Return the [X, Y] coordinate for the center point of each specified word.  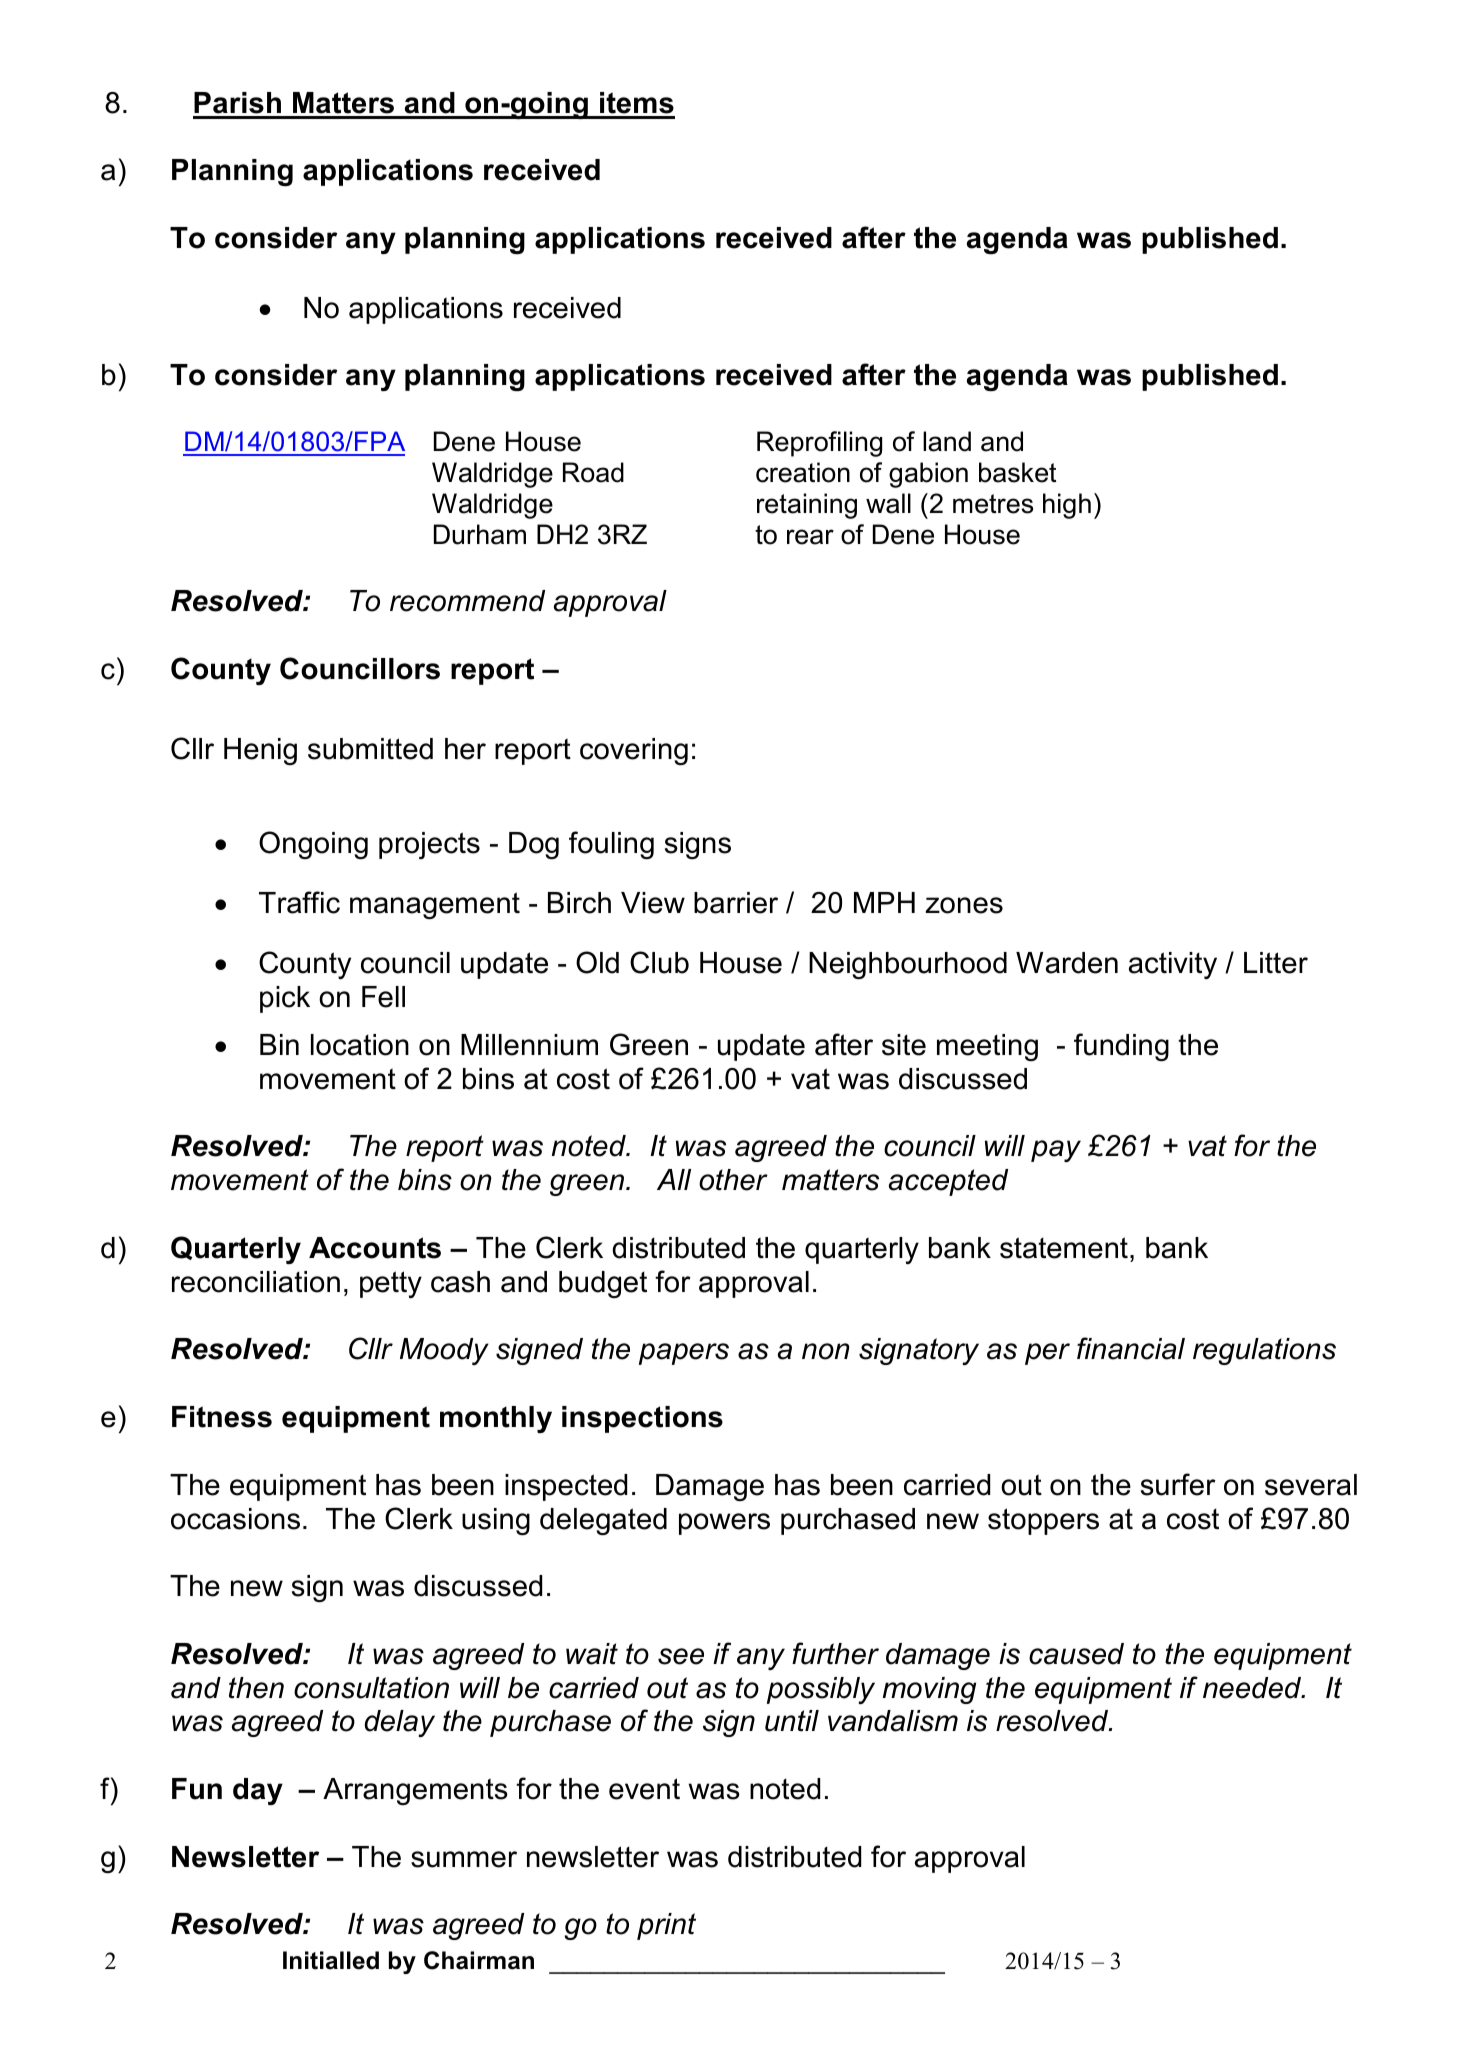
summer [464, 1859]
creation [803, 472]
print [666, 1926]
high [1067, 506]
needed [1253, 1688]
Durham [480, 534]
